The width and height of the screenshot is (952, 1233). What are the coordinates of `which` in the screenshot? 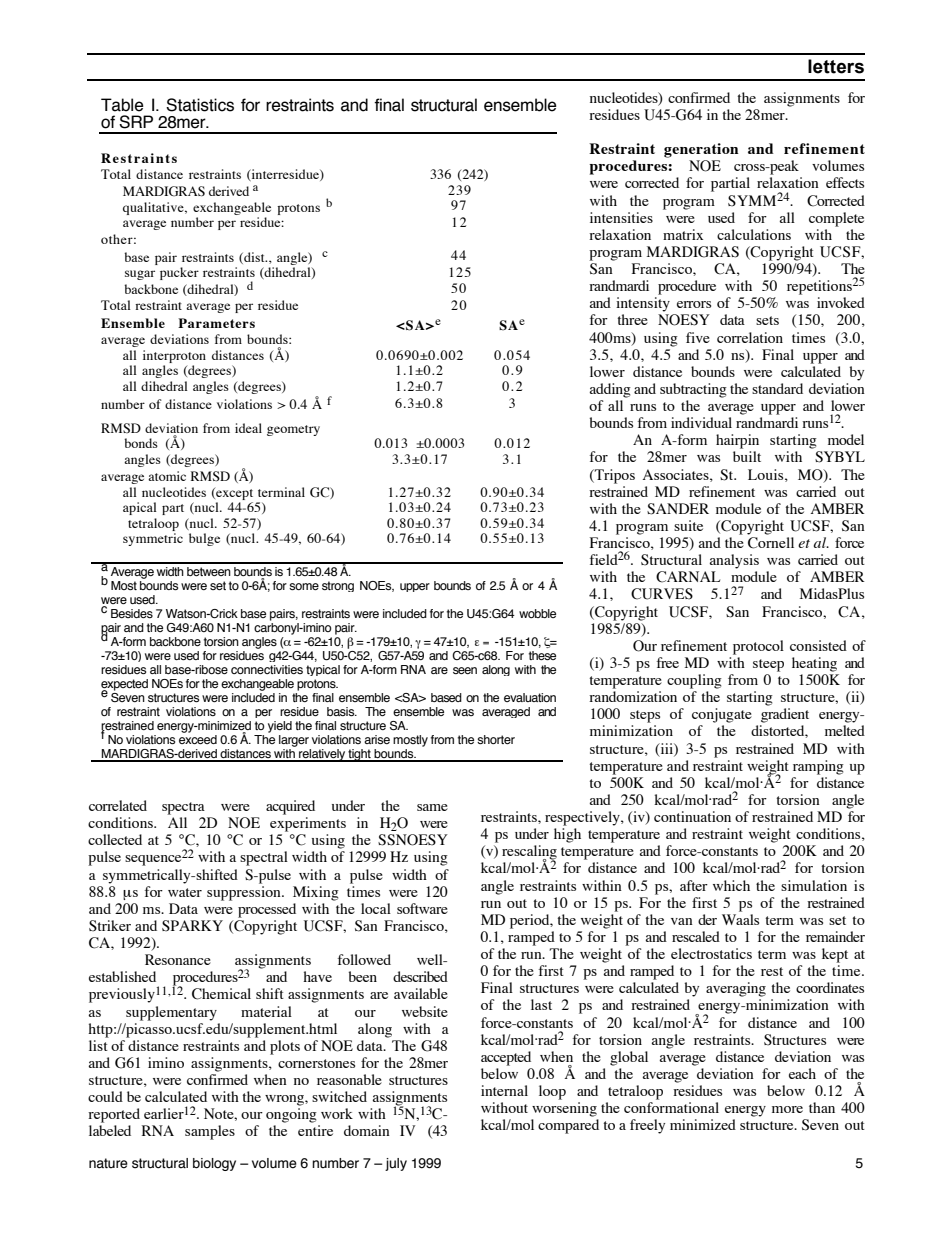 It's located at (731, 885).
